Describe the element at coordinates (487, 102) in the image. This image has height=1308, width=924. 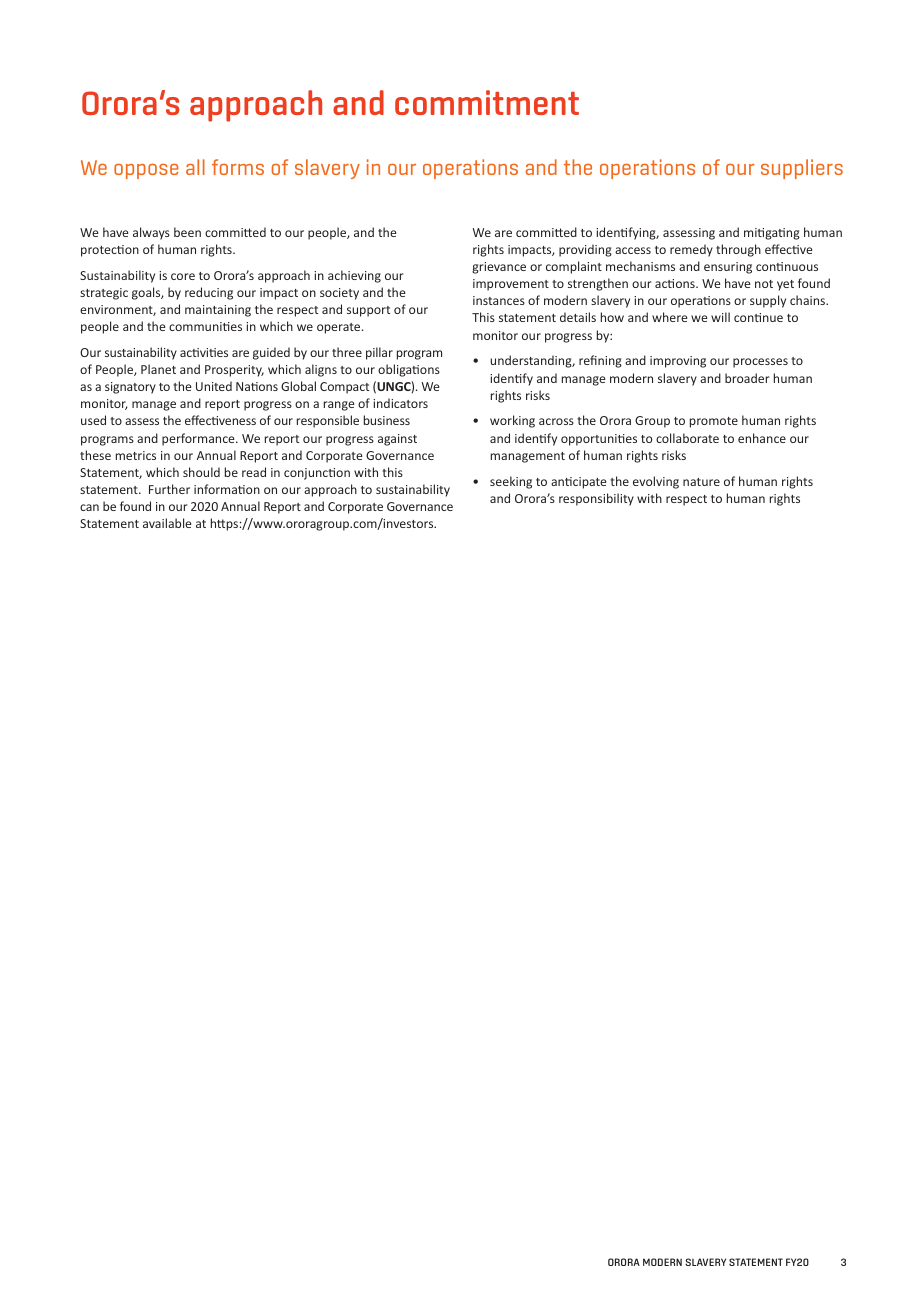
I see `commitment` at that location.
